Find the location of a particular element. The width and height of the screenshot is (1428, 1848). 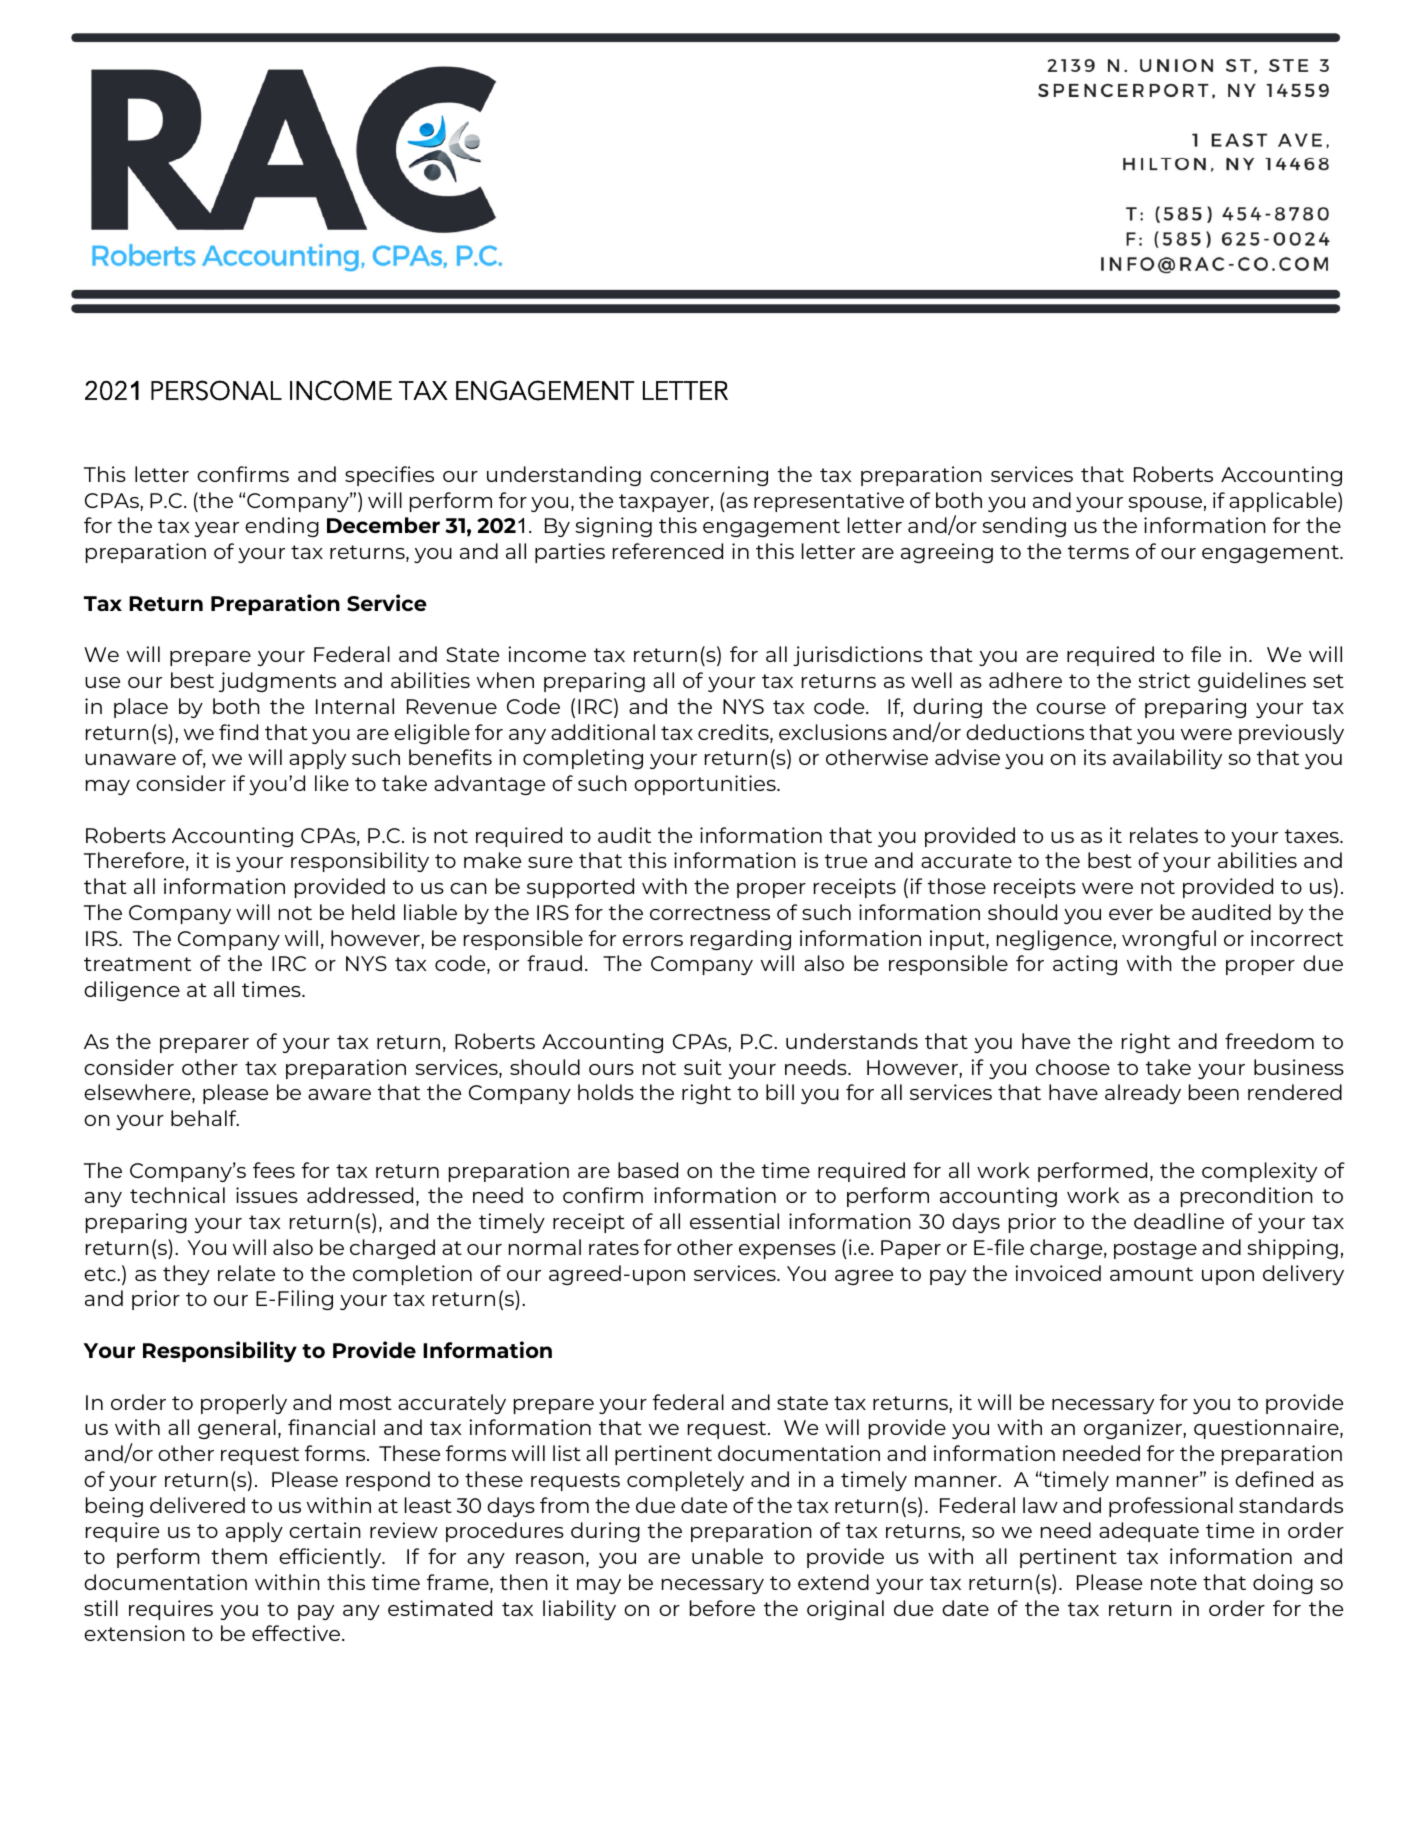

PERSONAL is located at coordinates (216, 390).
